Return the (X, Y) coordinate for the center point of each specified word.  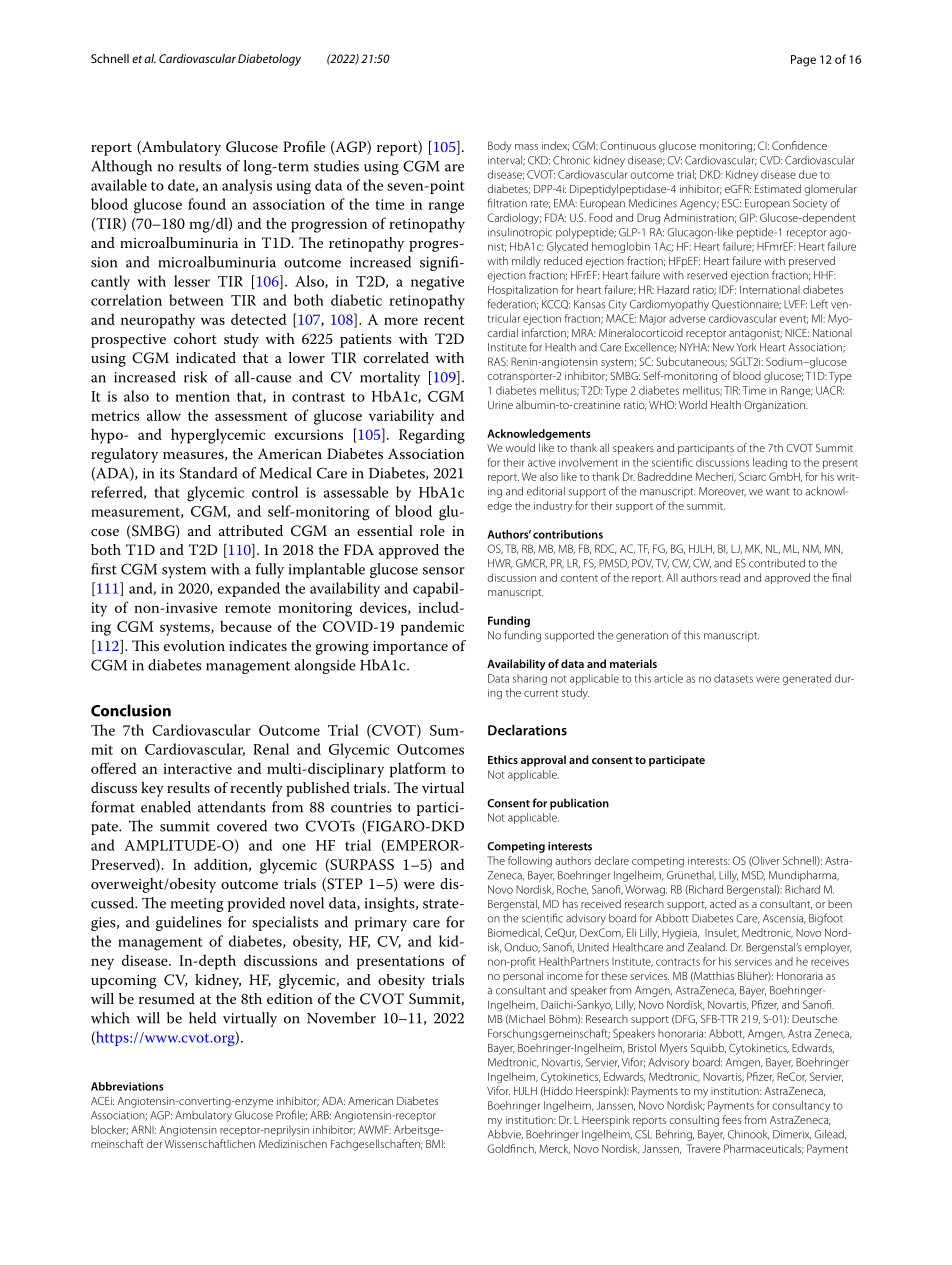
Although (121, 167)
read (730, 577)
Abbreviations (127, 1086)
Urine (500, 405)
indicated (206, 357)
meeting (197, 905)
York (746, 347)
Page (803, 61)
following (530, 862)
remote (248, 608)
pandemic (432, 628)
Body (500, 146)
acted (723, 903)
